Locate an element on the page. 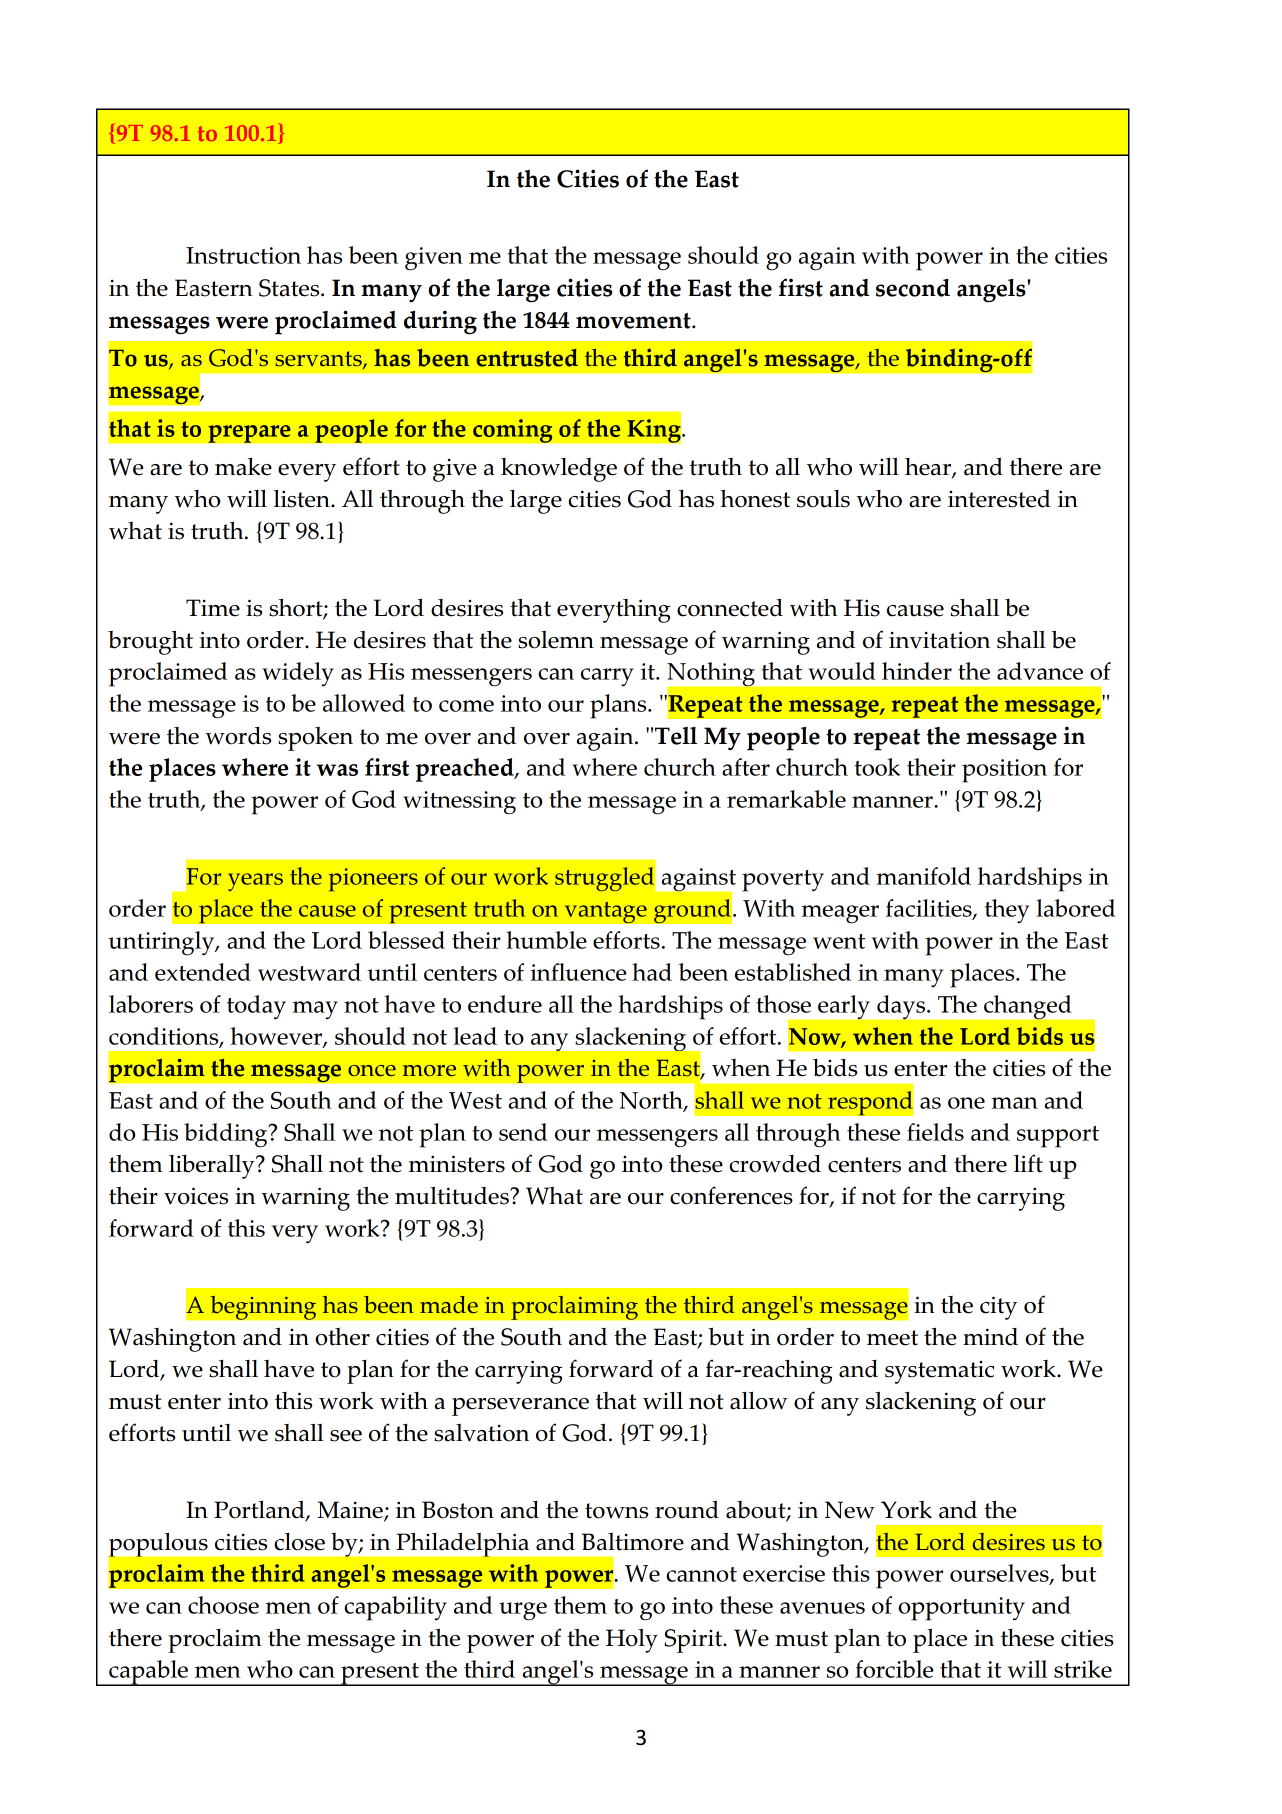  today is located at coordinates (256, 1007).
